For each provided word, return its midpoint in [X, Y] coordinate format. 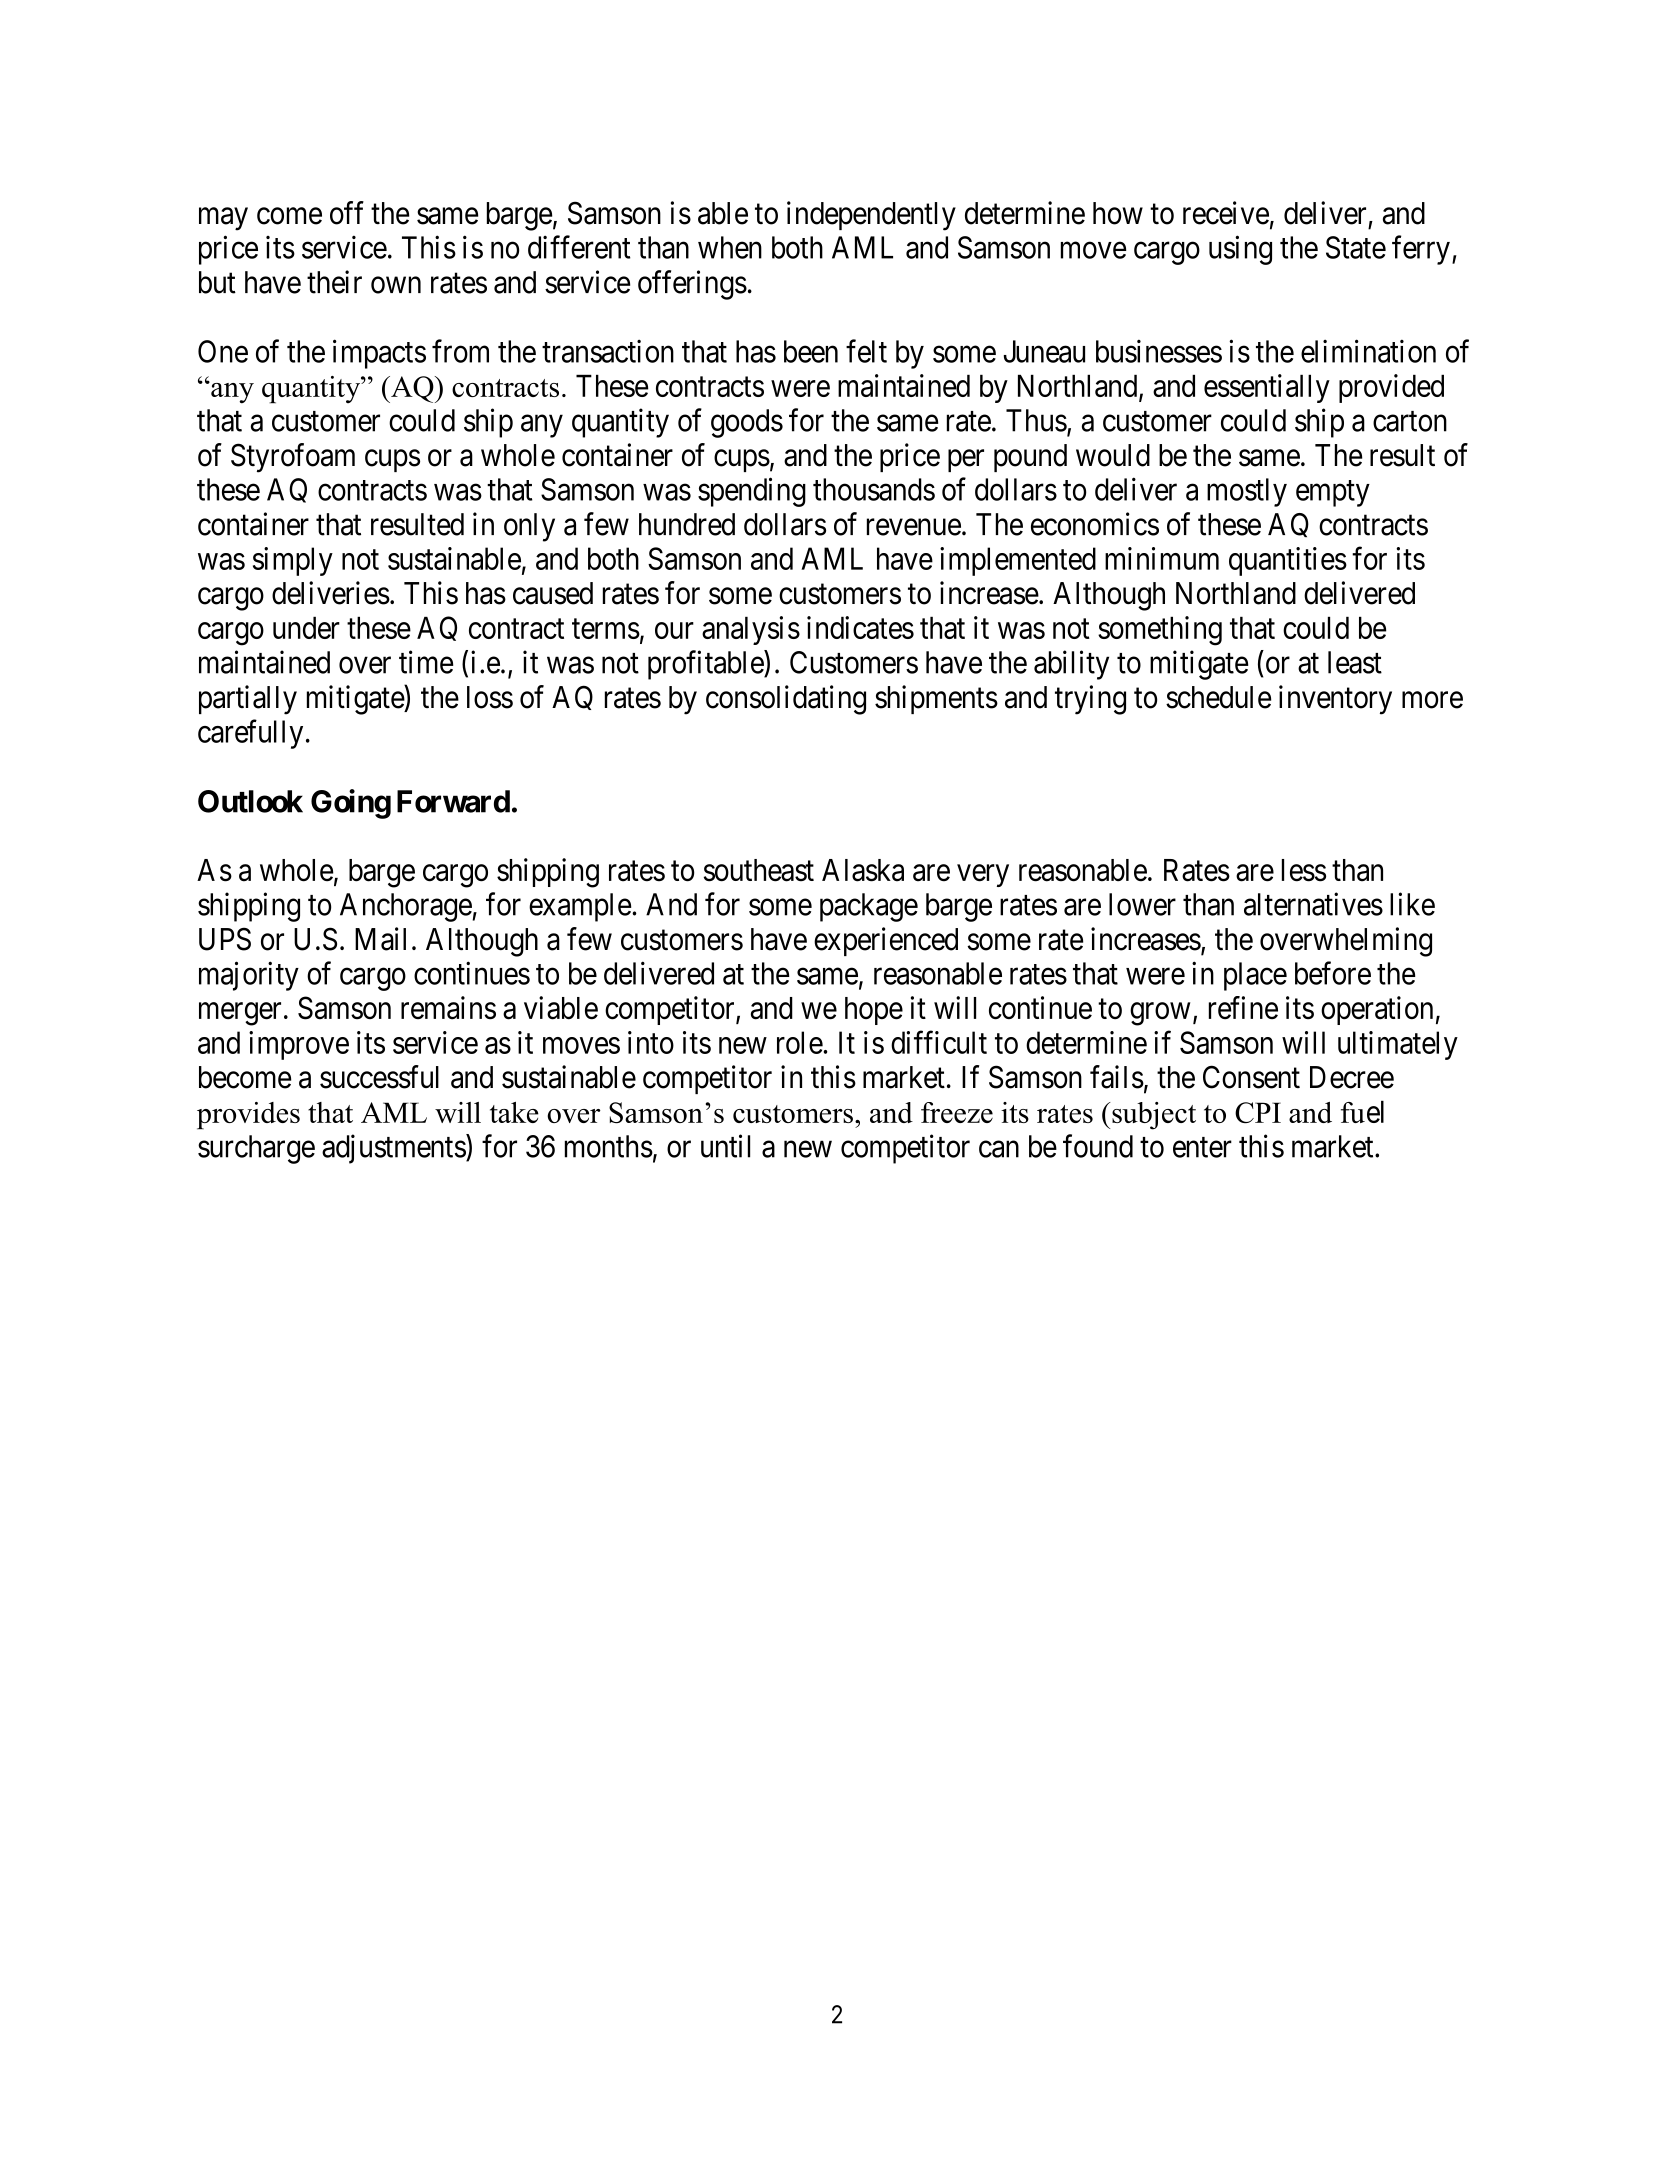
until [725, 1146]
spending [752, 492]
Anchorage [406, 907]
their [334, 282]
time [426, 662]
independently [871, 216]
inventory [1335, 700]
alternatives [1313, 904]
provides [248, 1116]
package [869, 907]
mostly [1247, 492]
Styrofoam [293, 458]
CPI [1258, 1112]
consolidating [786, 700]
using [1240, 250]
